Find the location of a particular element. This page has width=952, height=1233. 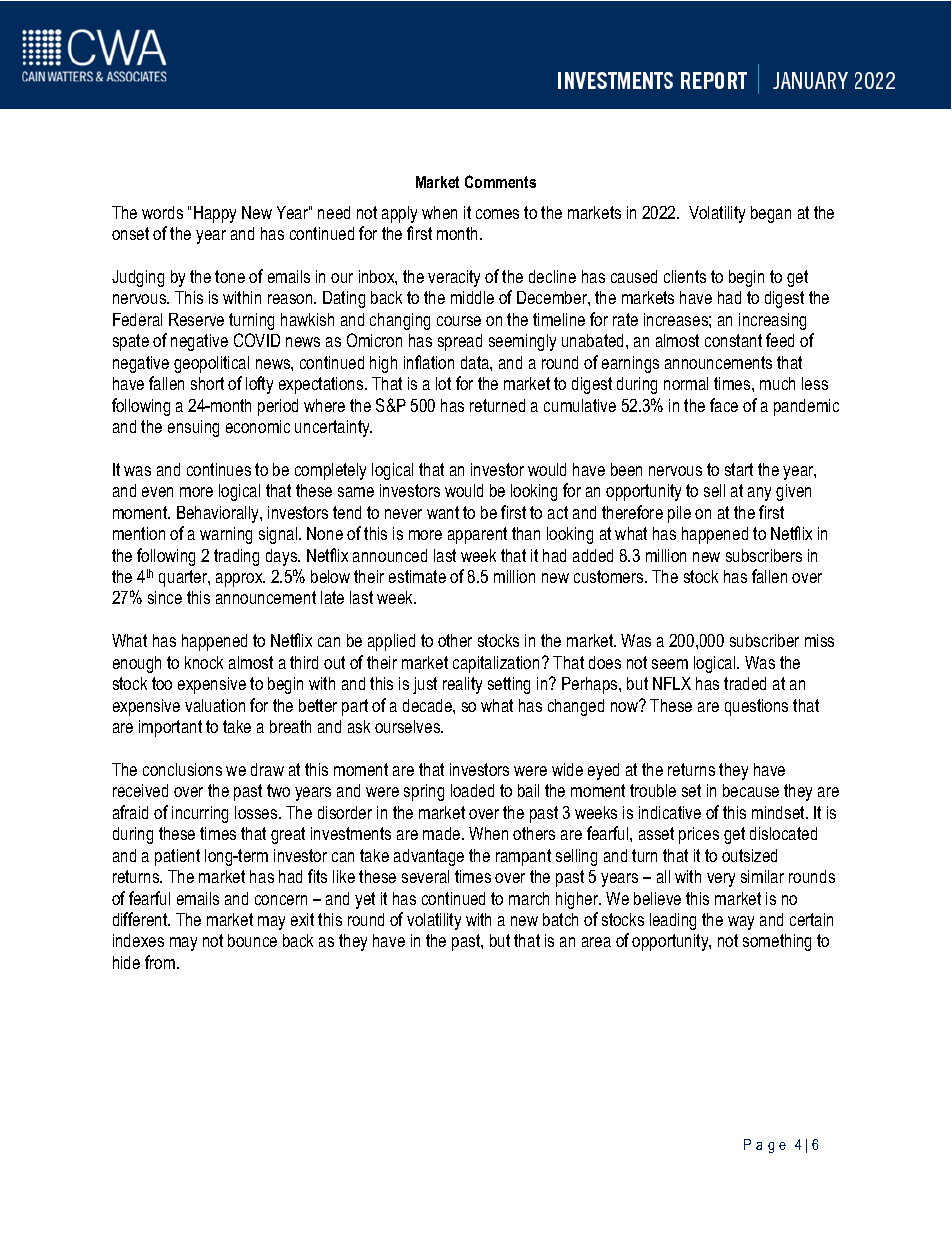

way is located at coordinates (741, 923).
